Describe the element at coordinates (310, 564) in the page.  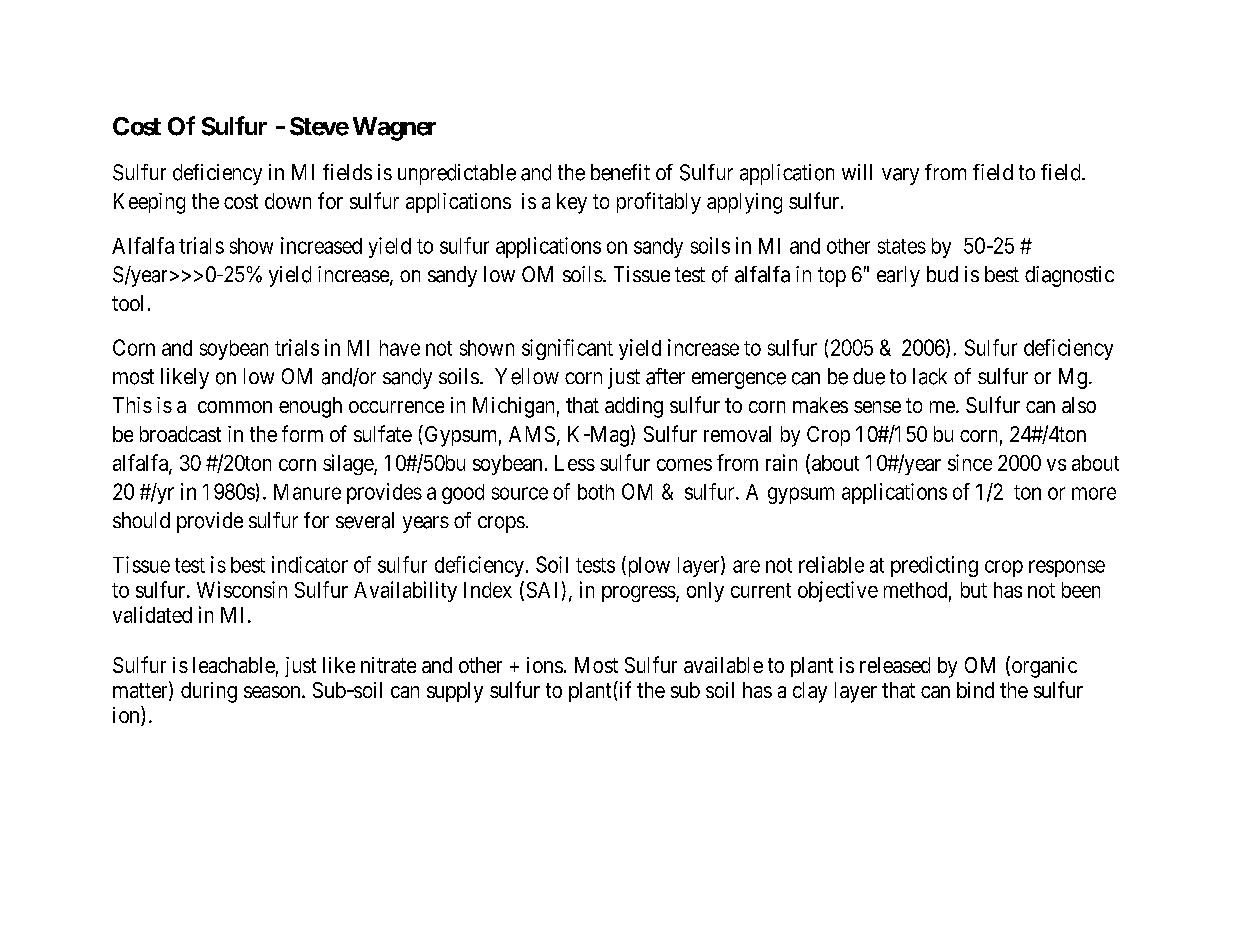
I see `indicator` at that location.
